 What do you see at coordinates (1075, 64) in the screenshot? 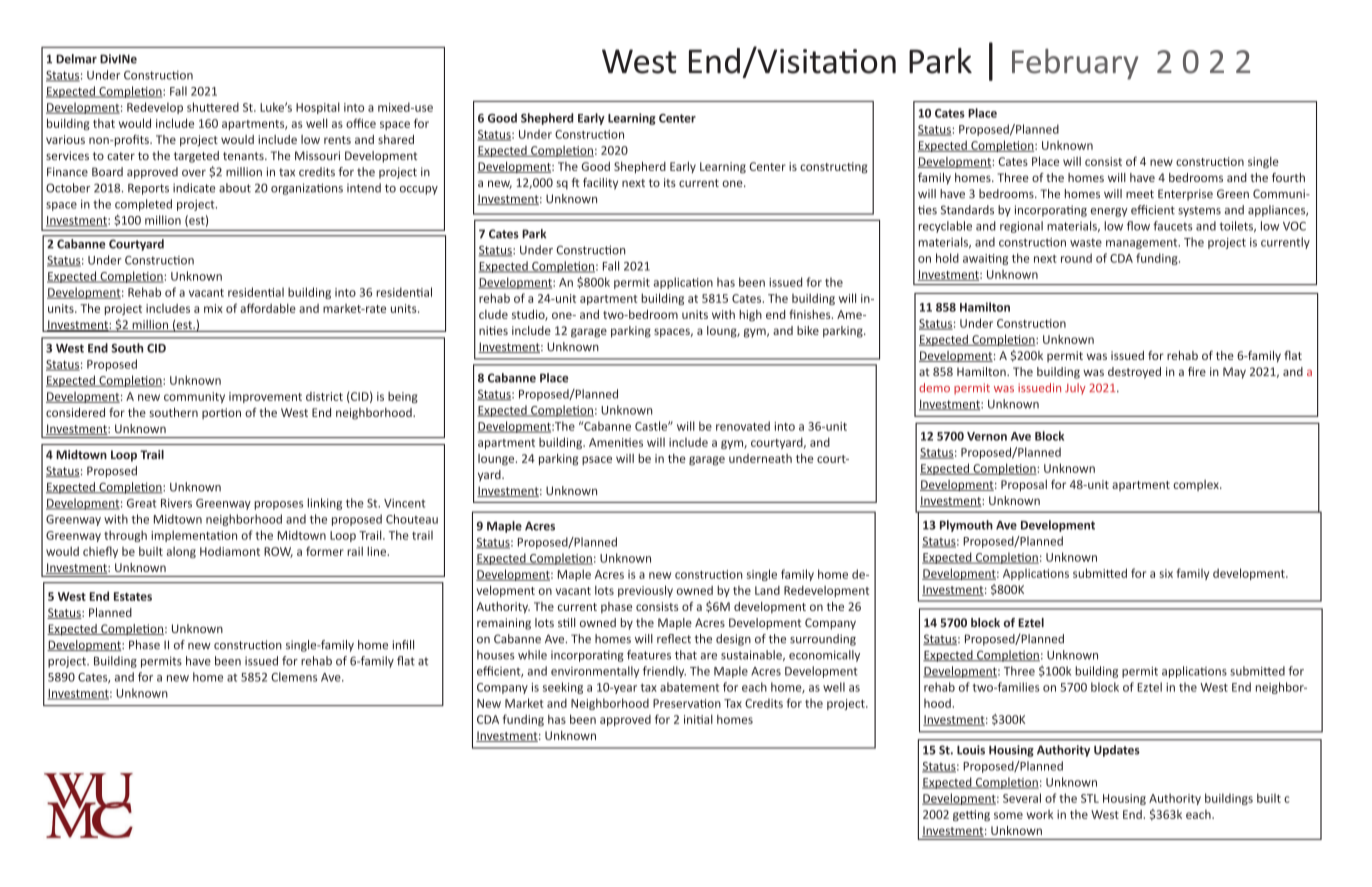
I see `February` at bounding box center [1075, 64].
